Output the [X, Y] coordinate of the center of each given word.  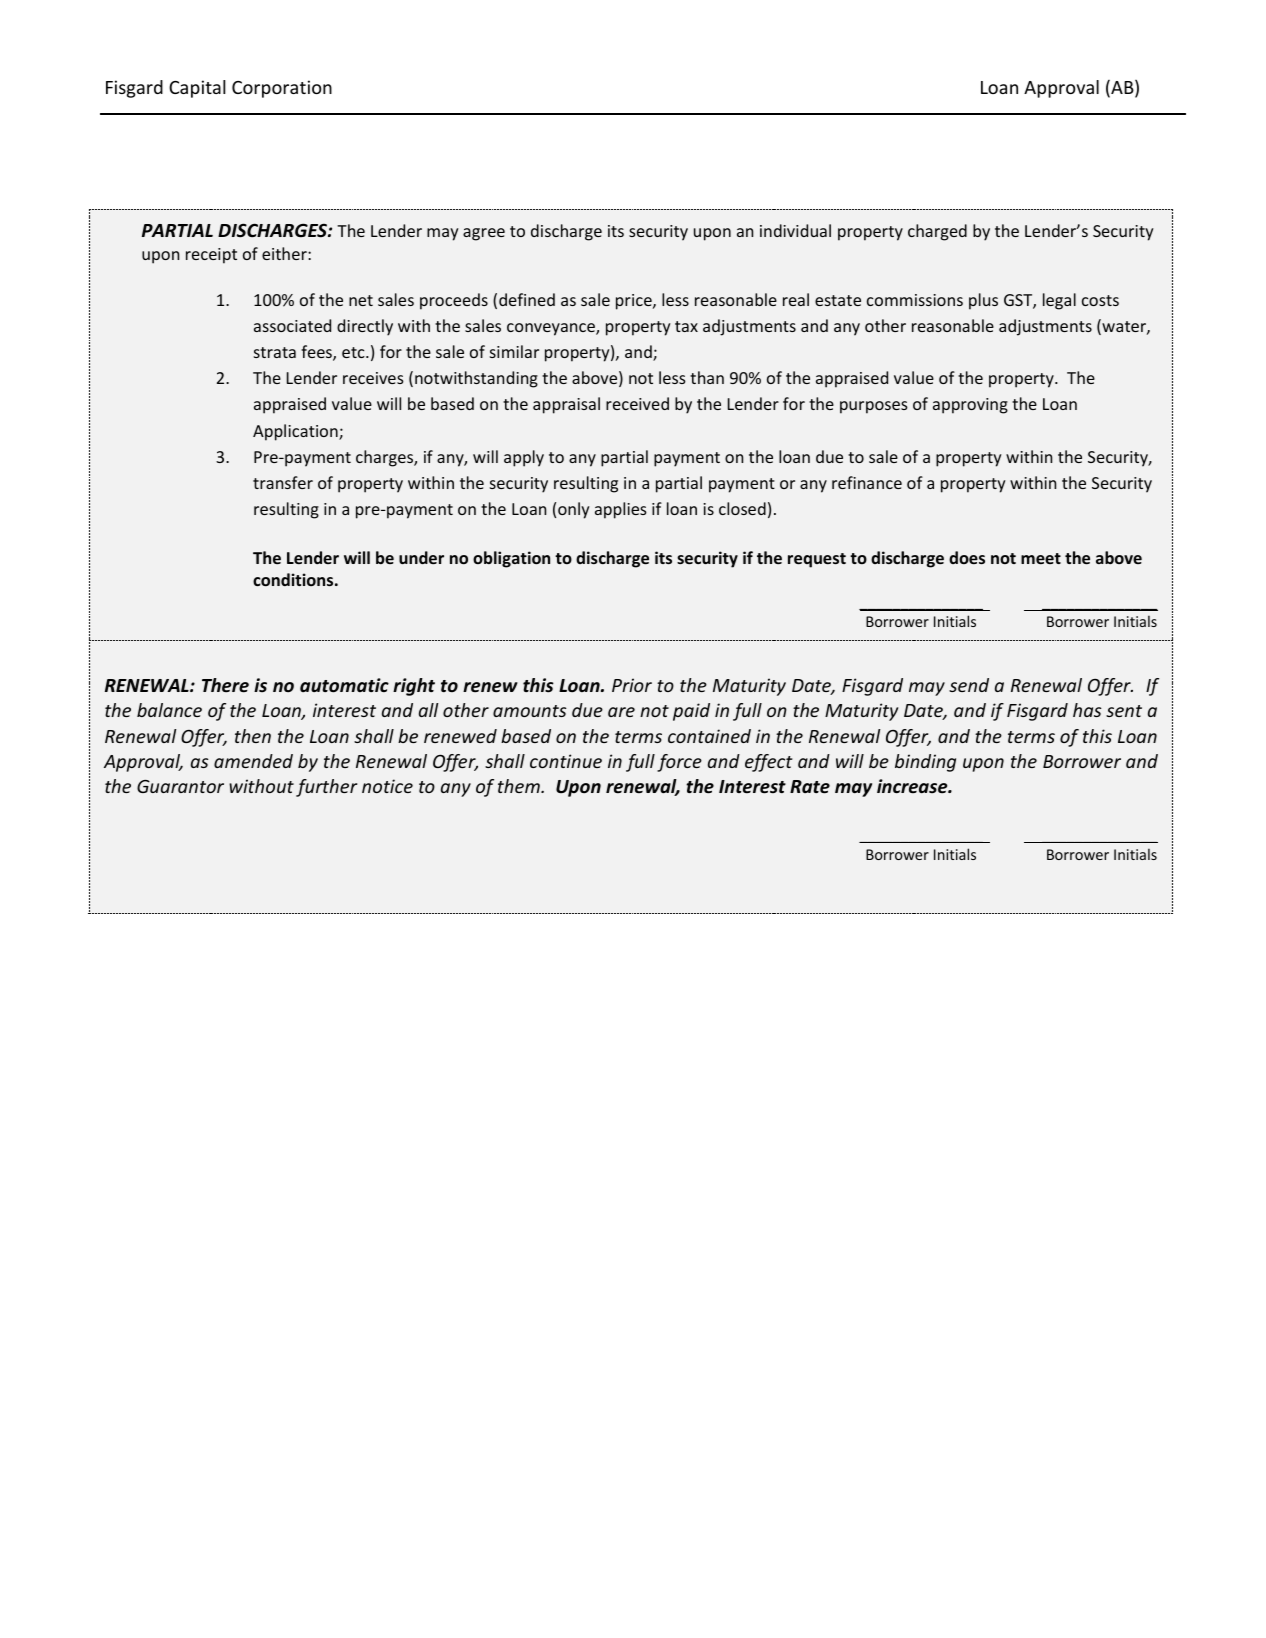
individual [795, 230]
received [637, 403]
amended [253, 761]
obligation [511, 559]
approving [970, 406]
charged [937, 232]
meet [1041, 558]
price [635, 302]
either [285, 253]
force [679, 763]
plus [983, 301]
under [421, 557]
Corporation [282, 89]
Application [296, 432]
